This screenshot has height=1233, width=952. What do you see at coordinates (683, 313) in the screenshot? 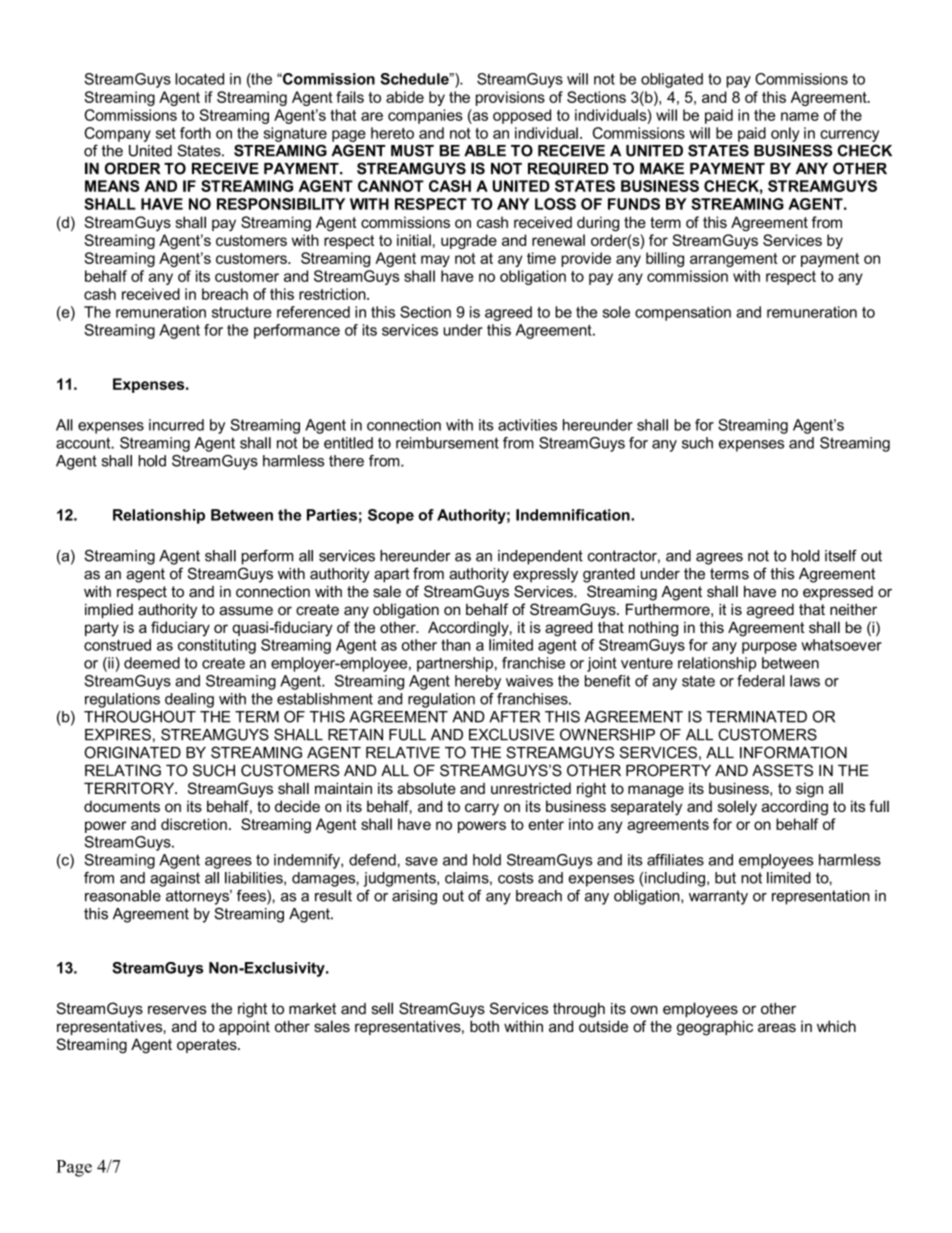
I see `compensation` at bounding box center [683, 313].
